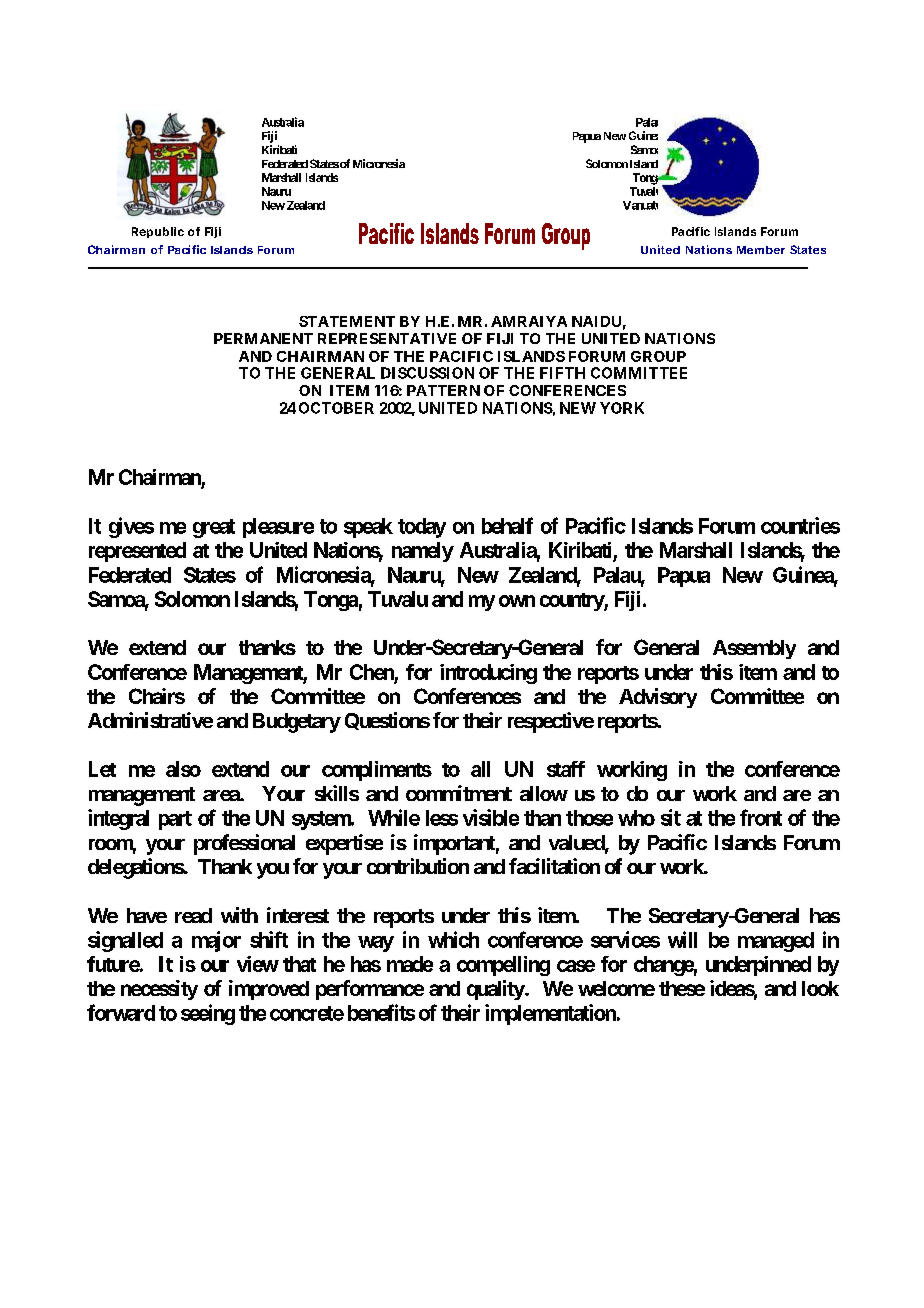 The width and height of the screenshot is (924, 1308). Describe the element at coordinates (761, 250) in the screenshot. I see `Member` at that location.
